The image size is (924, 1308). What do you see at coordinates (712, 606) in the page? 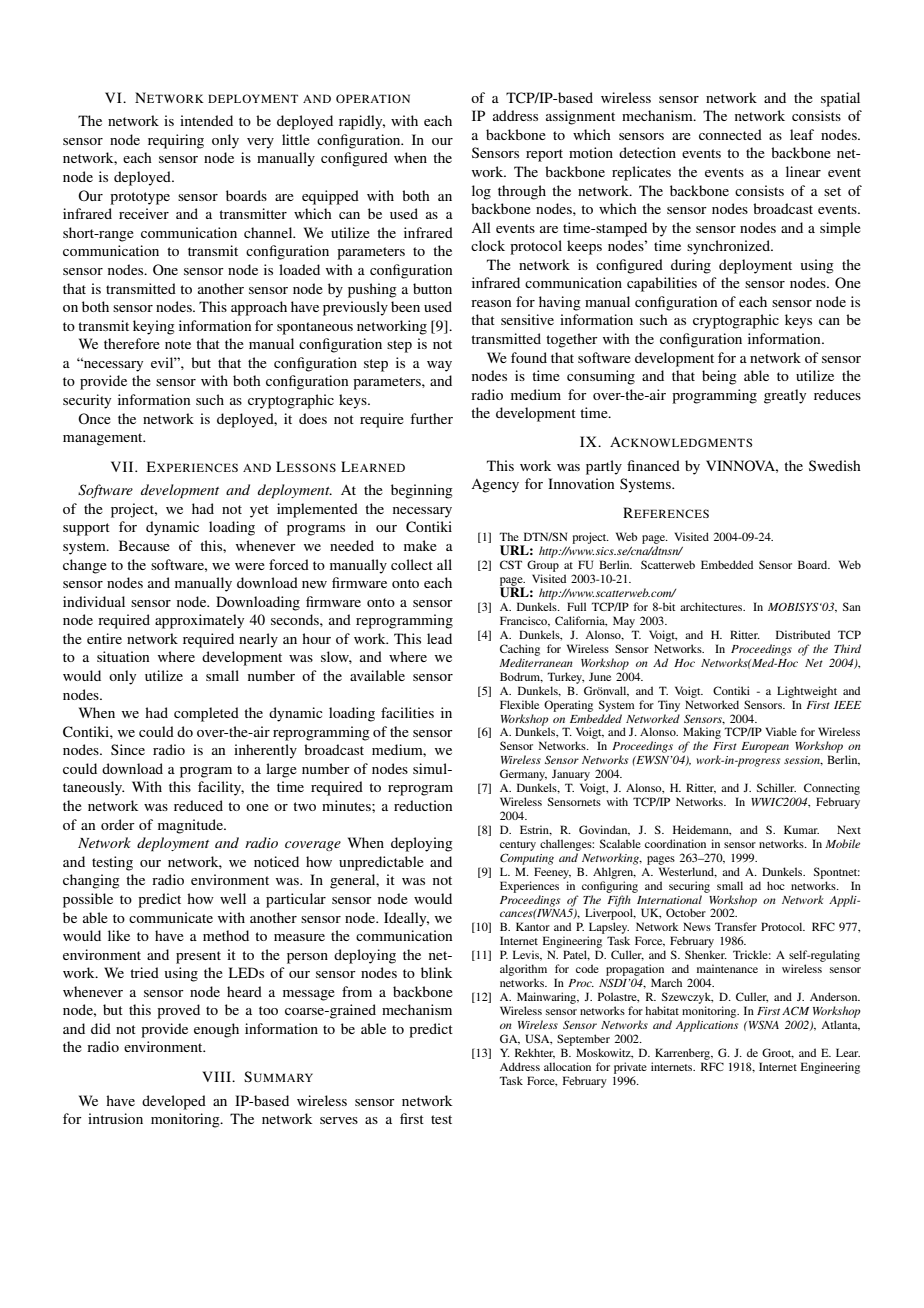
I see `architectures` at bounding box center [712, 606].
